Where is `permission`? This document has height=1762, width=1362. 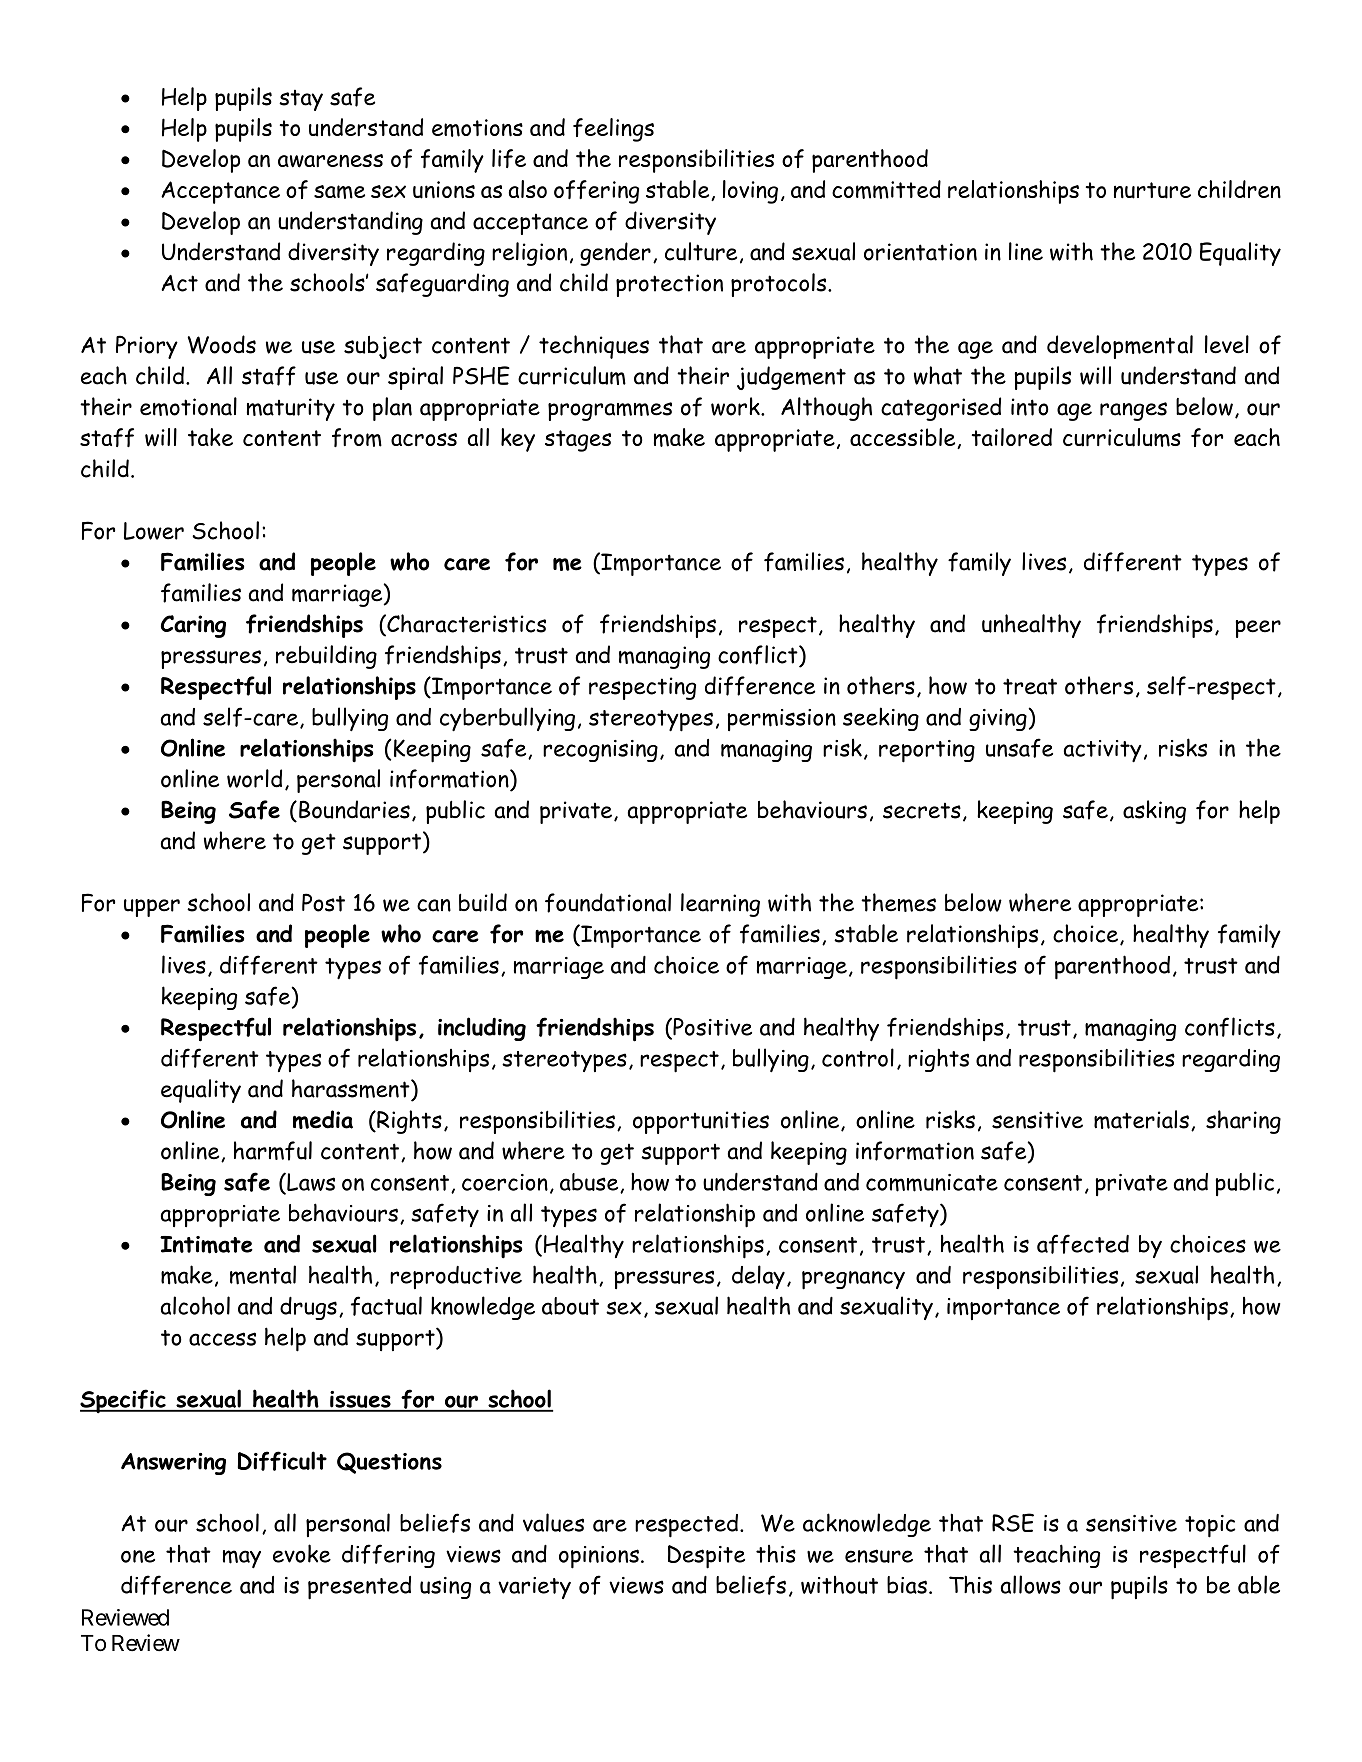 permission is located at coordinates (782, 720).
